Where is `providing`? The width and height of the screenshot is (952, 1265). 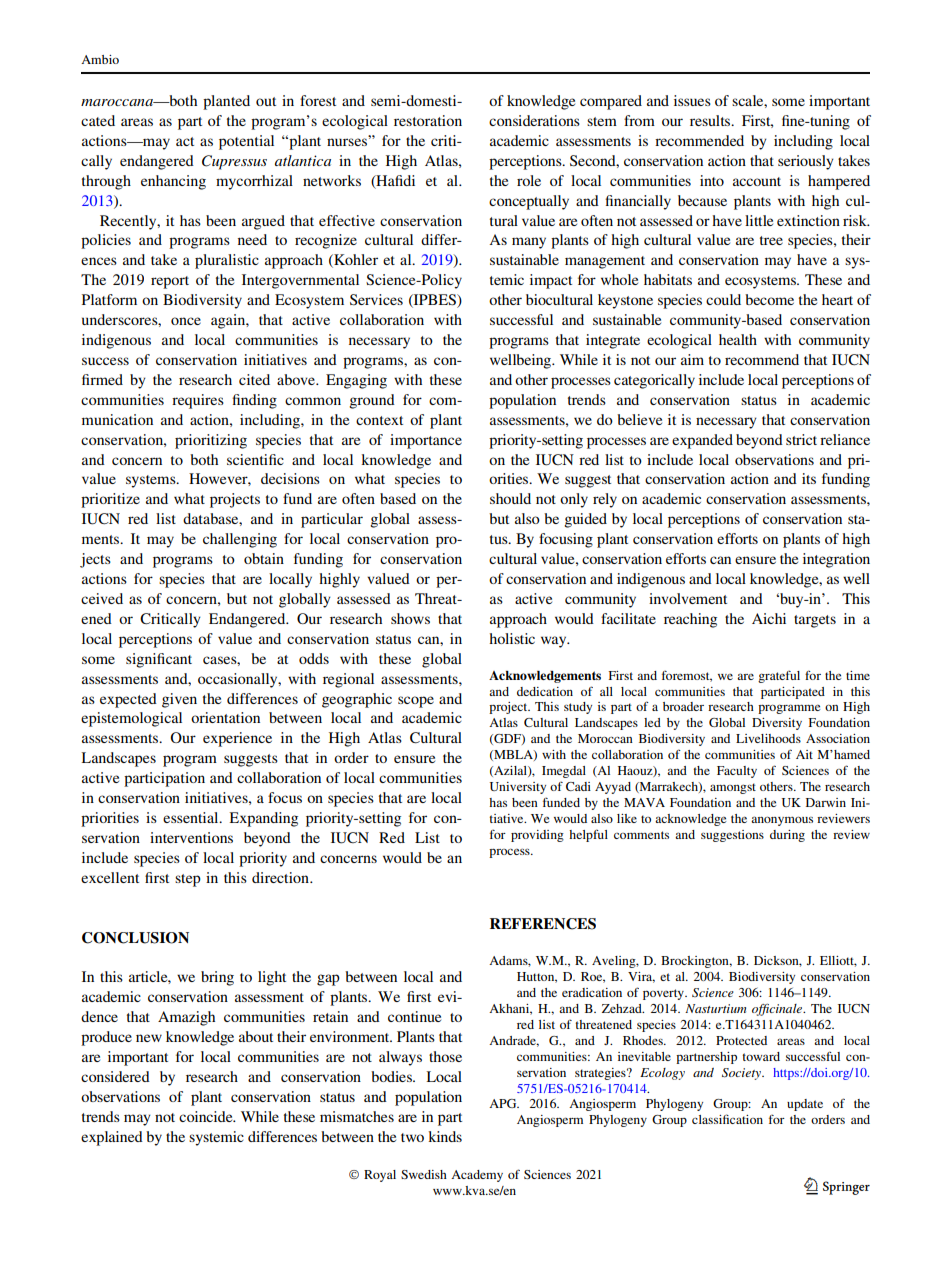 providing is located at coordinates (537, 836).
